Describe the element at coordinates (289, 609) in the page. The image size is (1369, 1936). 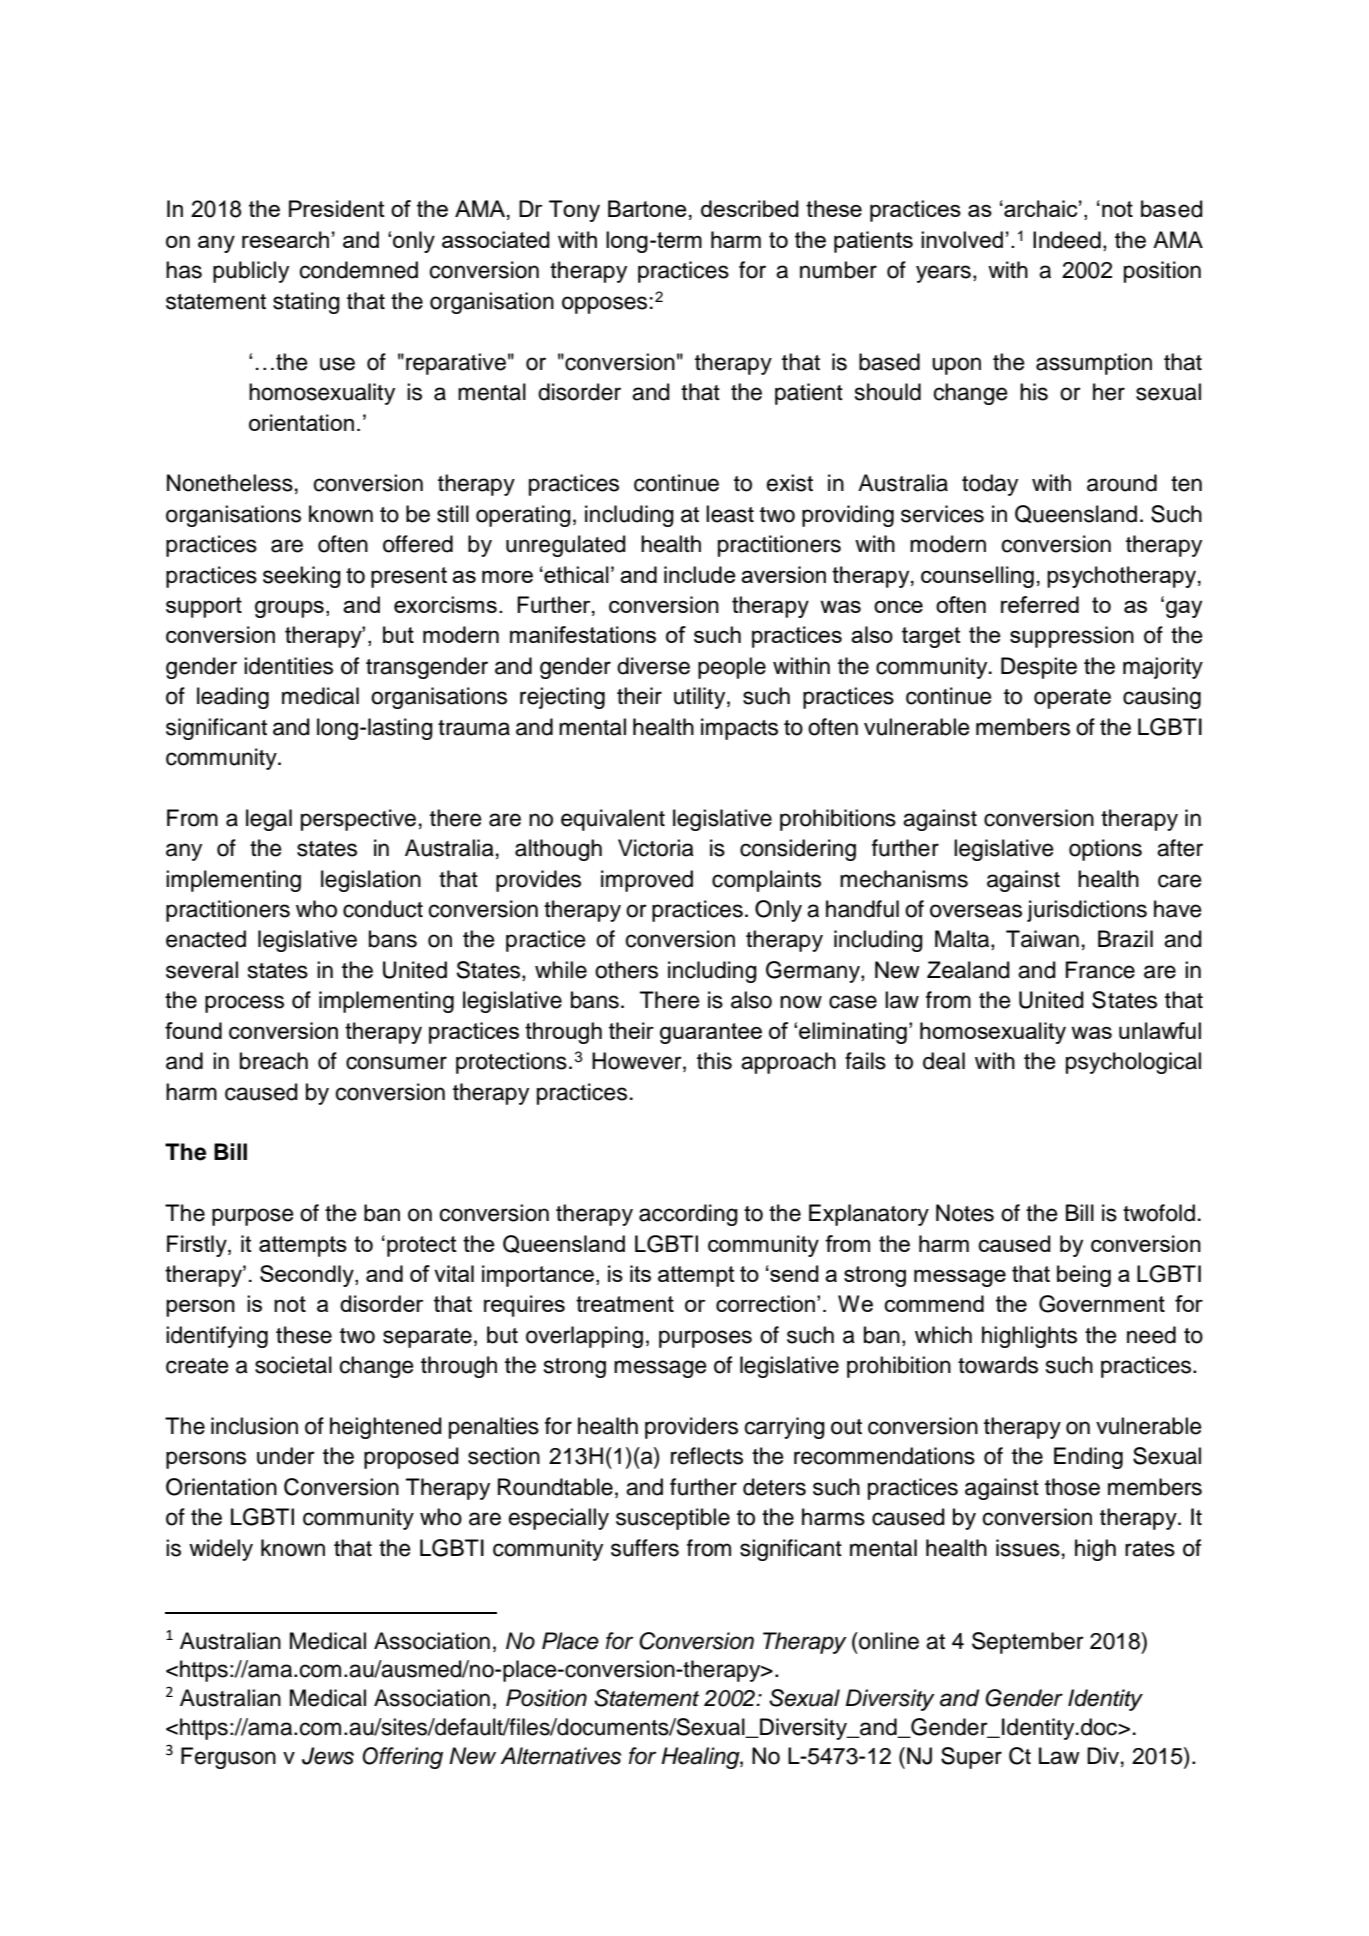
I see `groups` at that location.
